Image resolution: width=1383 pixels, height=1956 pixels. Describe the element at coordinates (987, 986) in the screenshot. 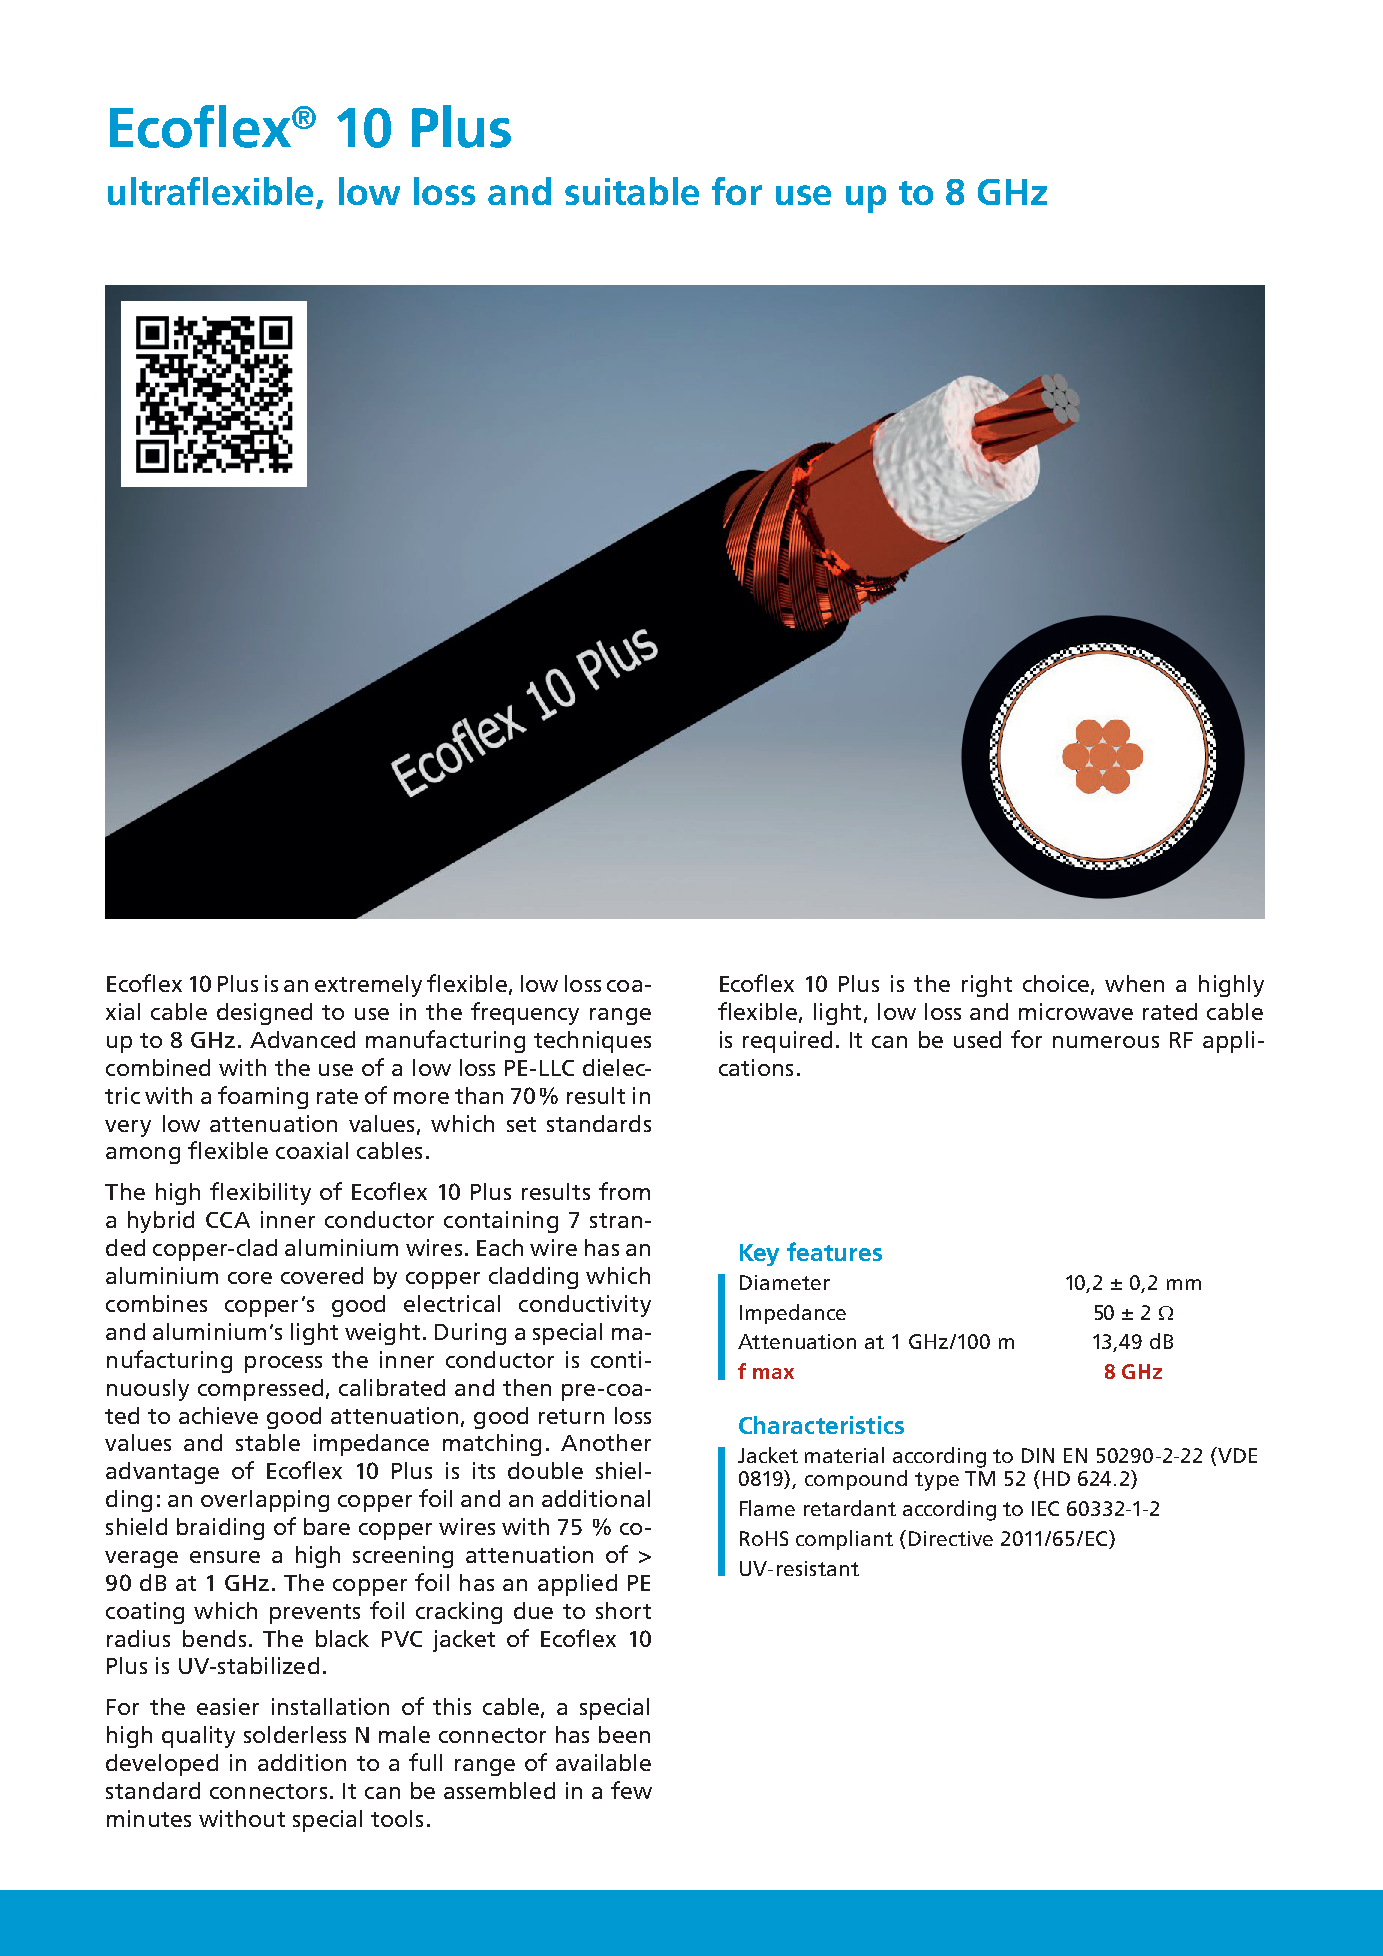

I see `right` at that location.
